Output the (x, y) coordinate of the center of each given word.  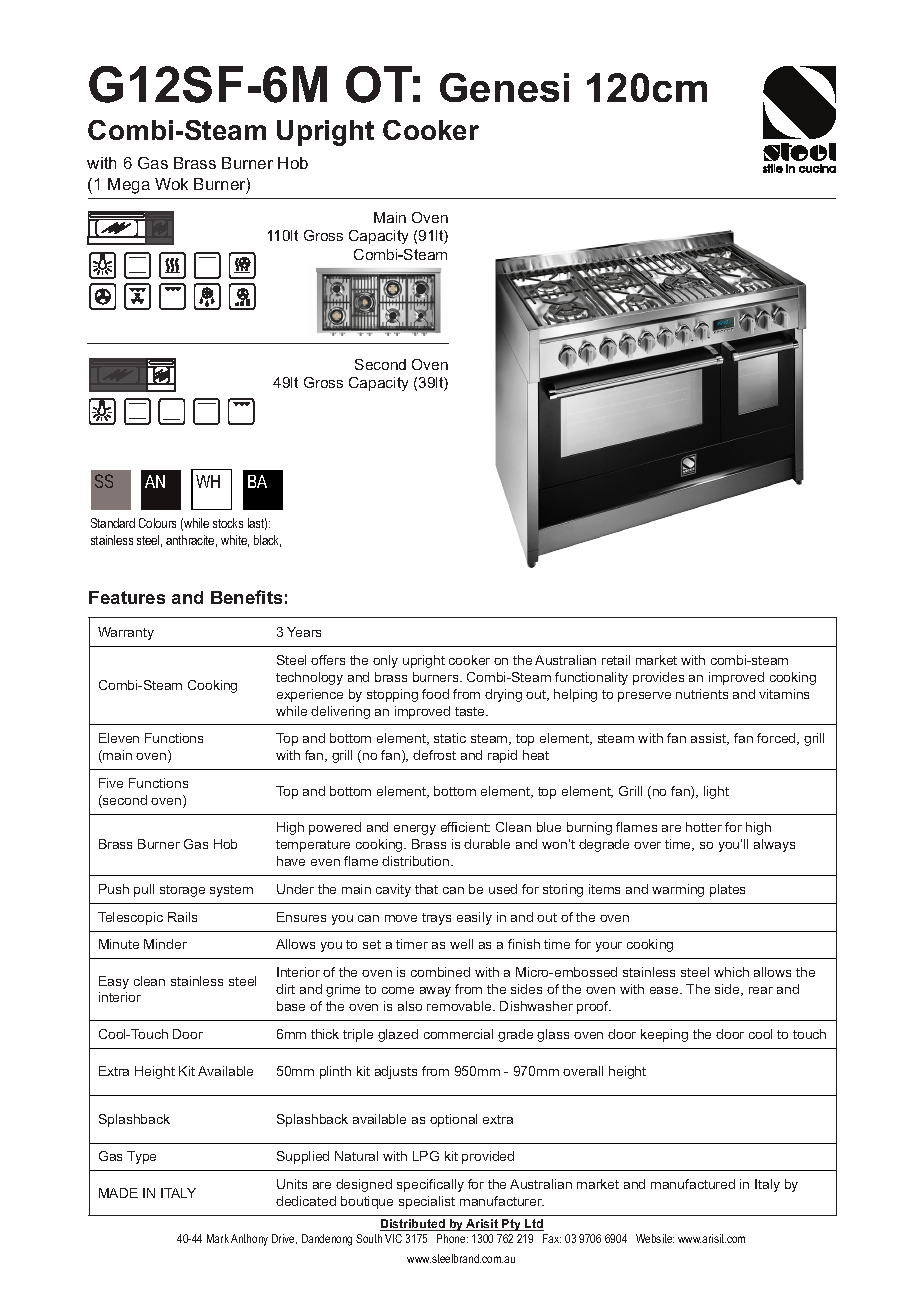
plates (727, 890)
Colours (157, 523)
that (426, 889)
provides (658, 678)
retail (616, 660)
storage (182, 891)
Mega (129, 186)
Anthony (249, 1240)
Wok (171, 184)
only (385, 661)
